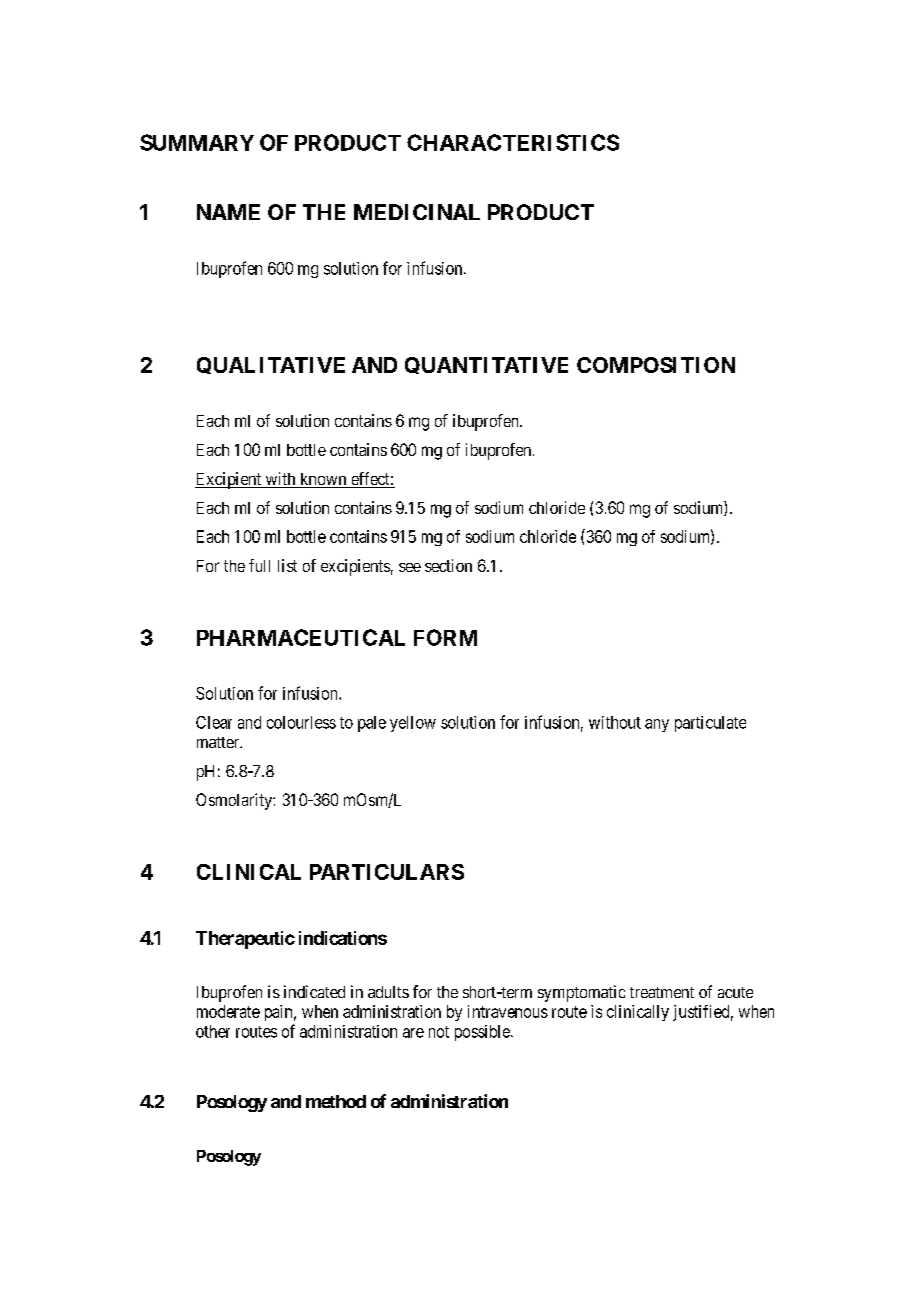  Describe the element at coordinates (513, 142) in the page. I see `CHARACTERISTICS` at that location.
